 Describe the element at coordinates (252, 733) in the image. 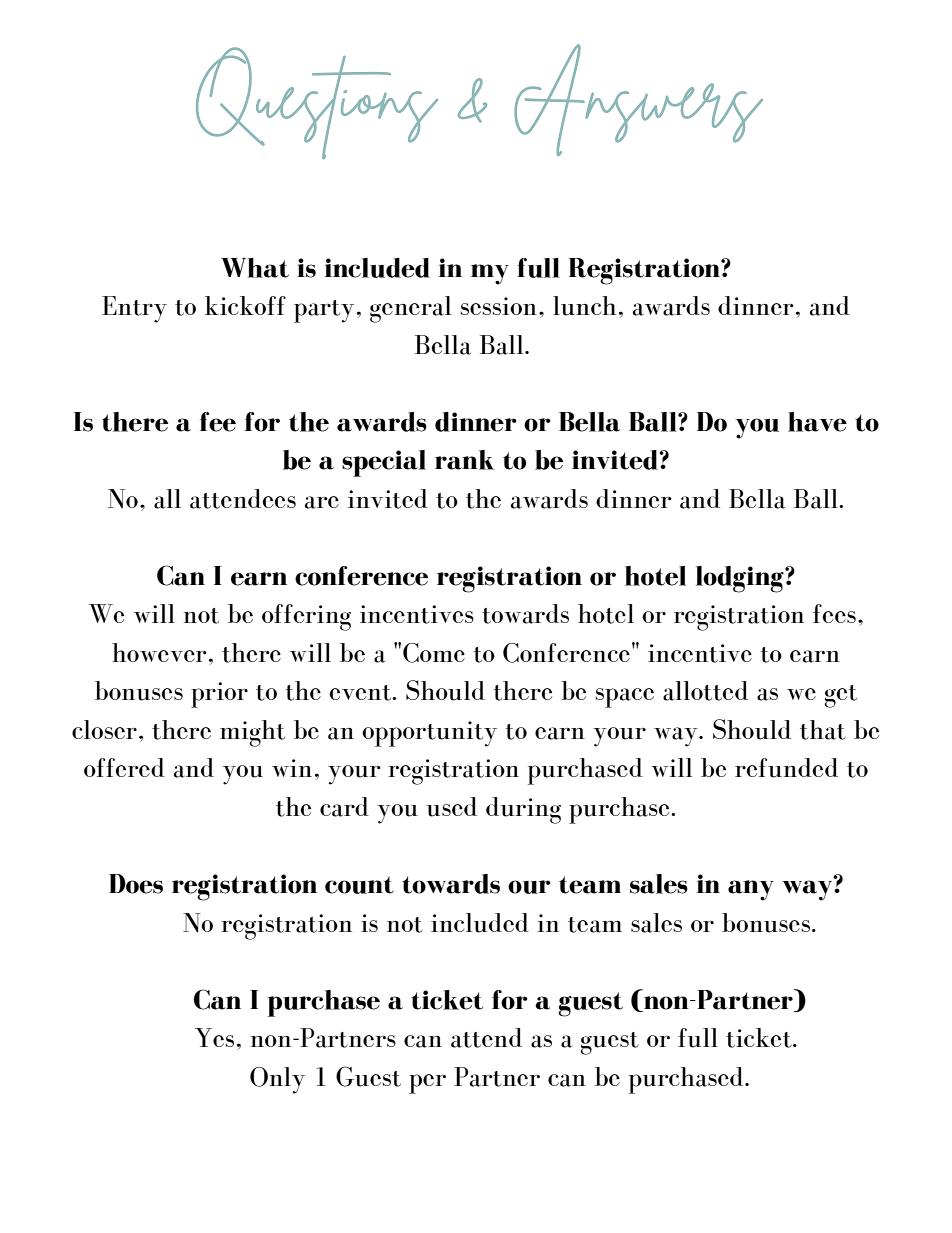

I see `might` at that location.
